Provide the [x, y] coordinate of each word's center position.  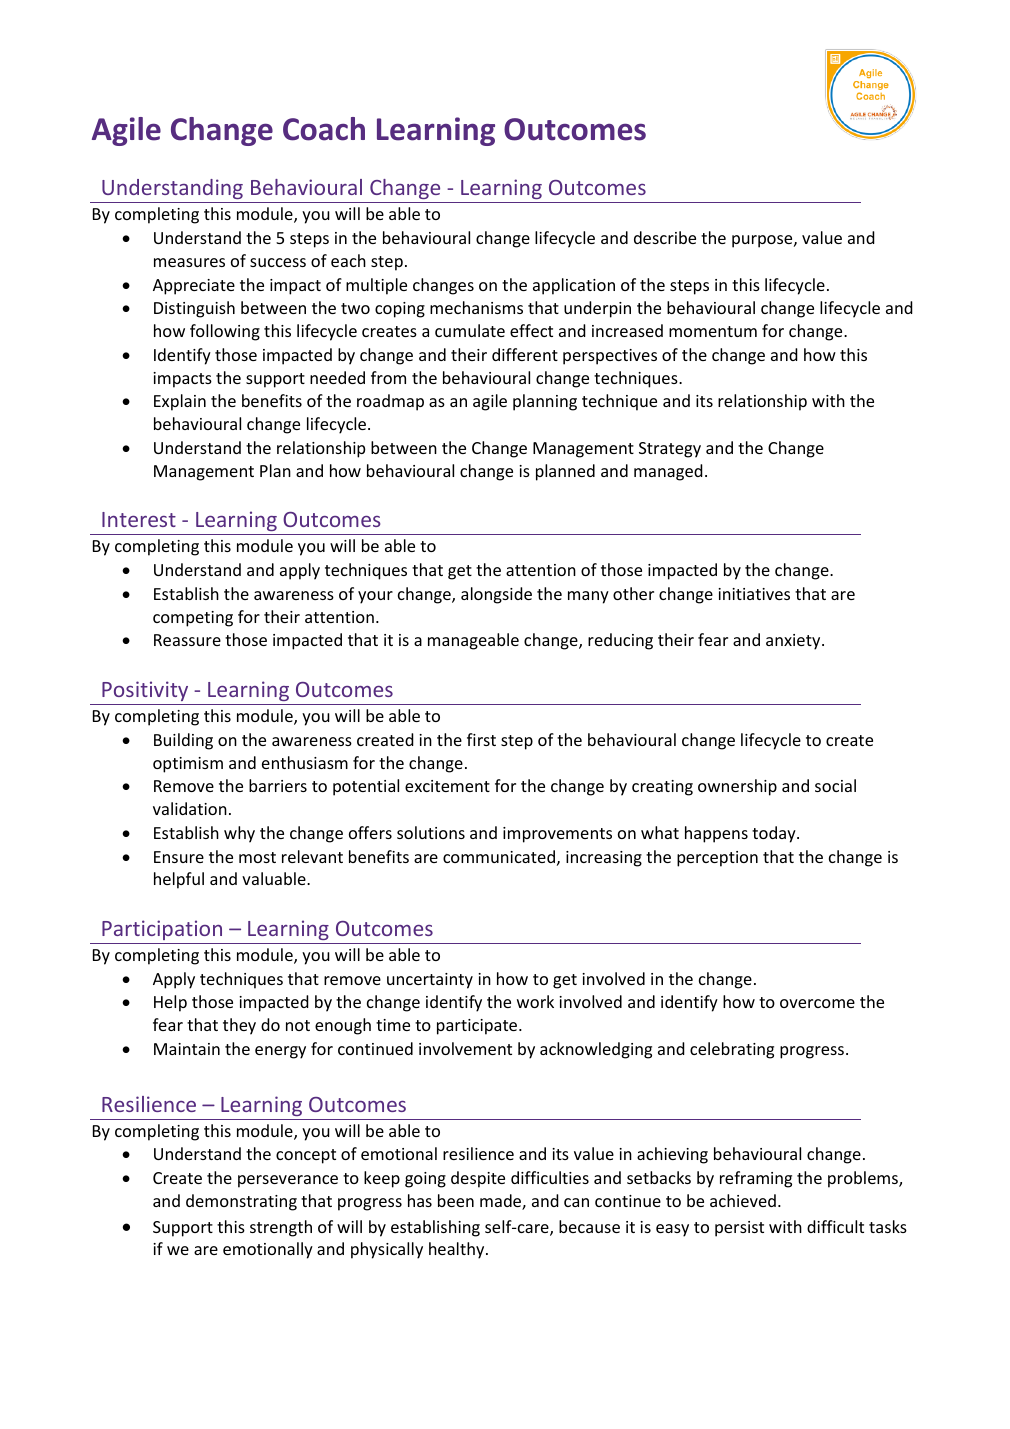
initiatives [754, 594]
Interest [139, 519]
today [775, 834]
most [257, 857]
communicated [499, 856]
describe [665, 237]
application [574, 286]
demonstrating [241, 1202]
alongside [496, 595]
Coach [324, 129]
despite [478, 1179]
